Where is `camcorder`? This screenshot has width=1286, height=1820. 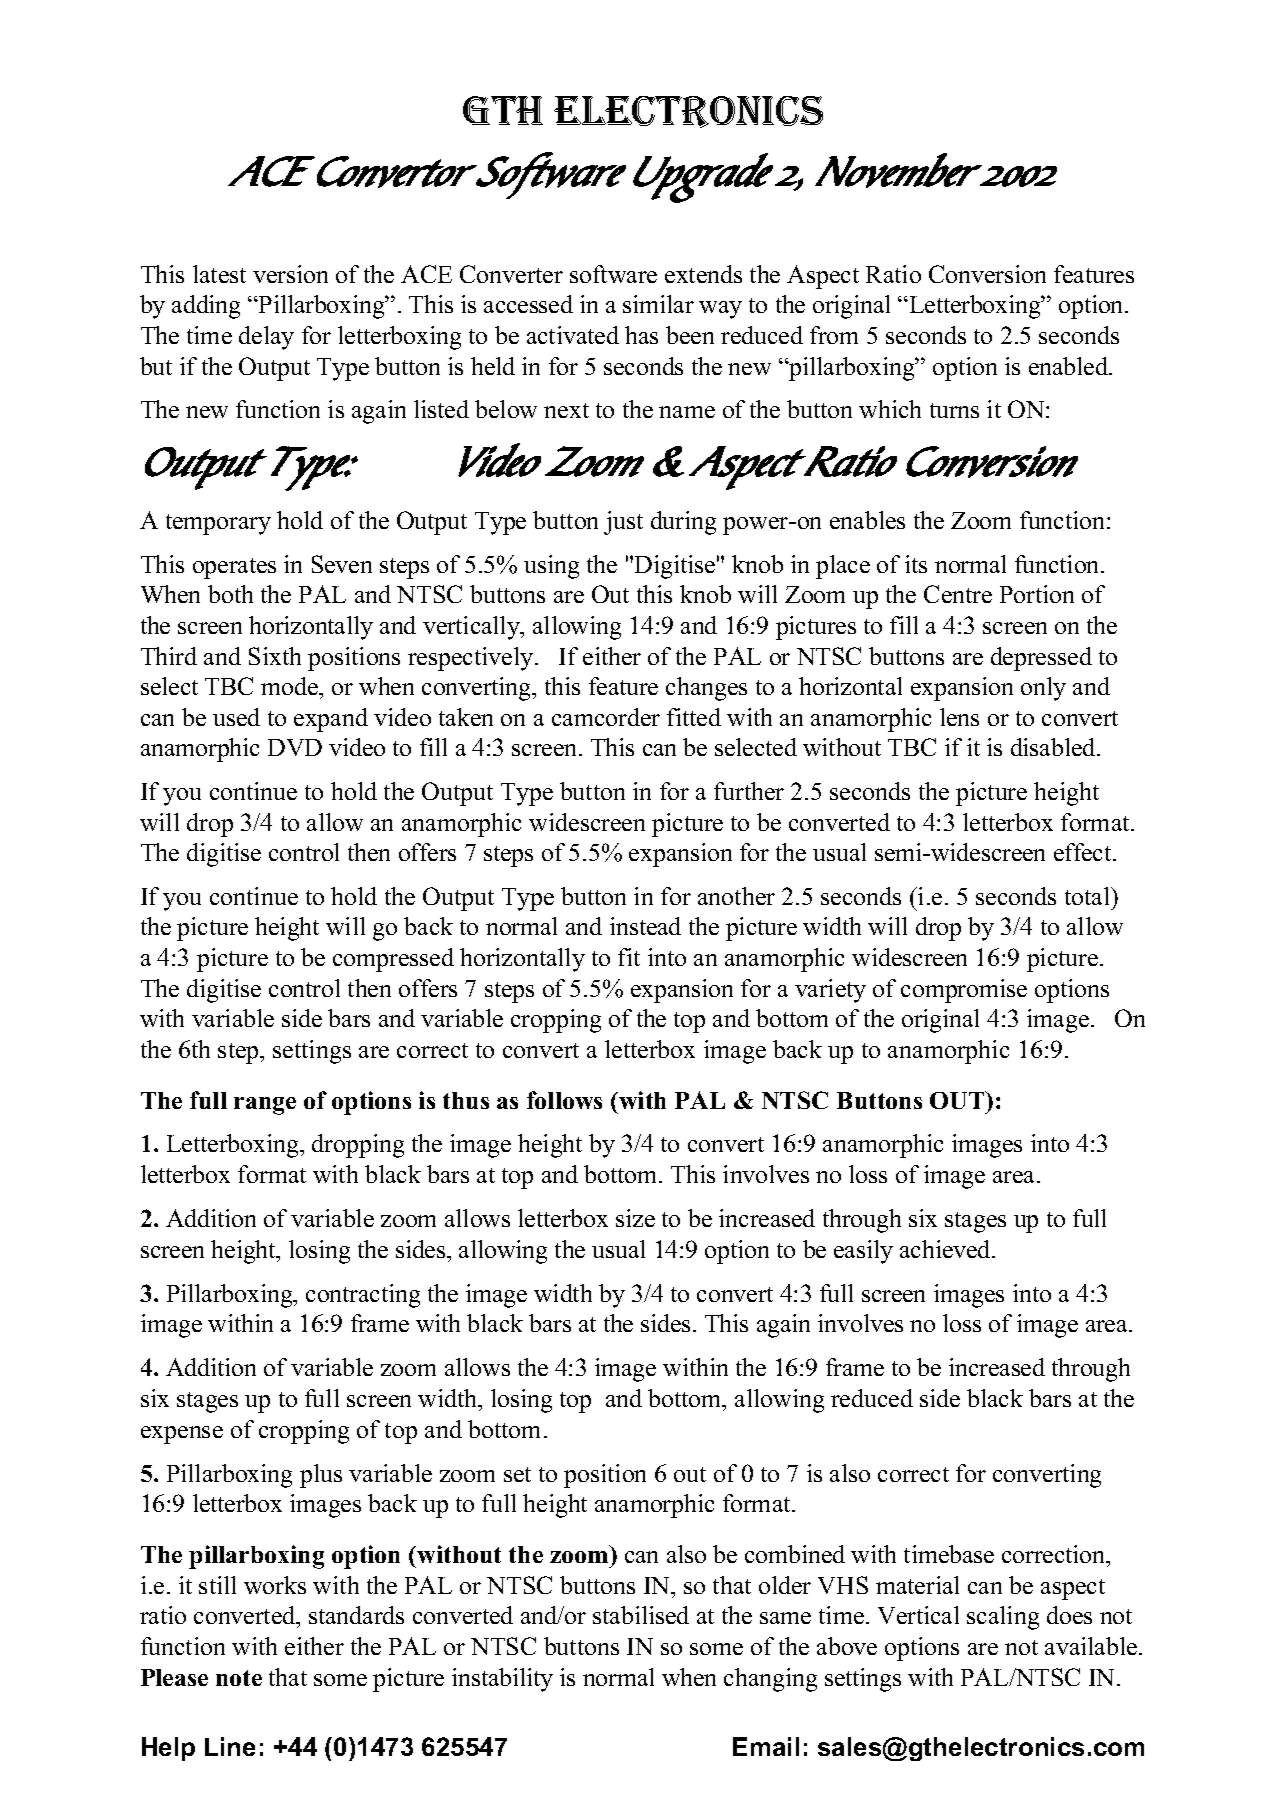 camcorder is located at coordinates (606, 717).
